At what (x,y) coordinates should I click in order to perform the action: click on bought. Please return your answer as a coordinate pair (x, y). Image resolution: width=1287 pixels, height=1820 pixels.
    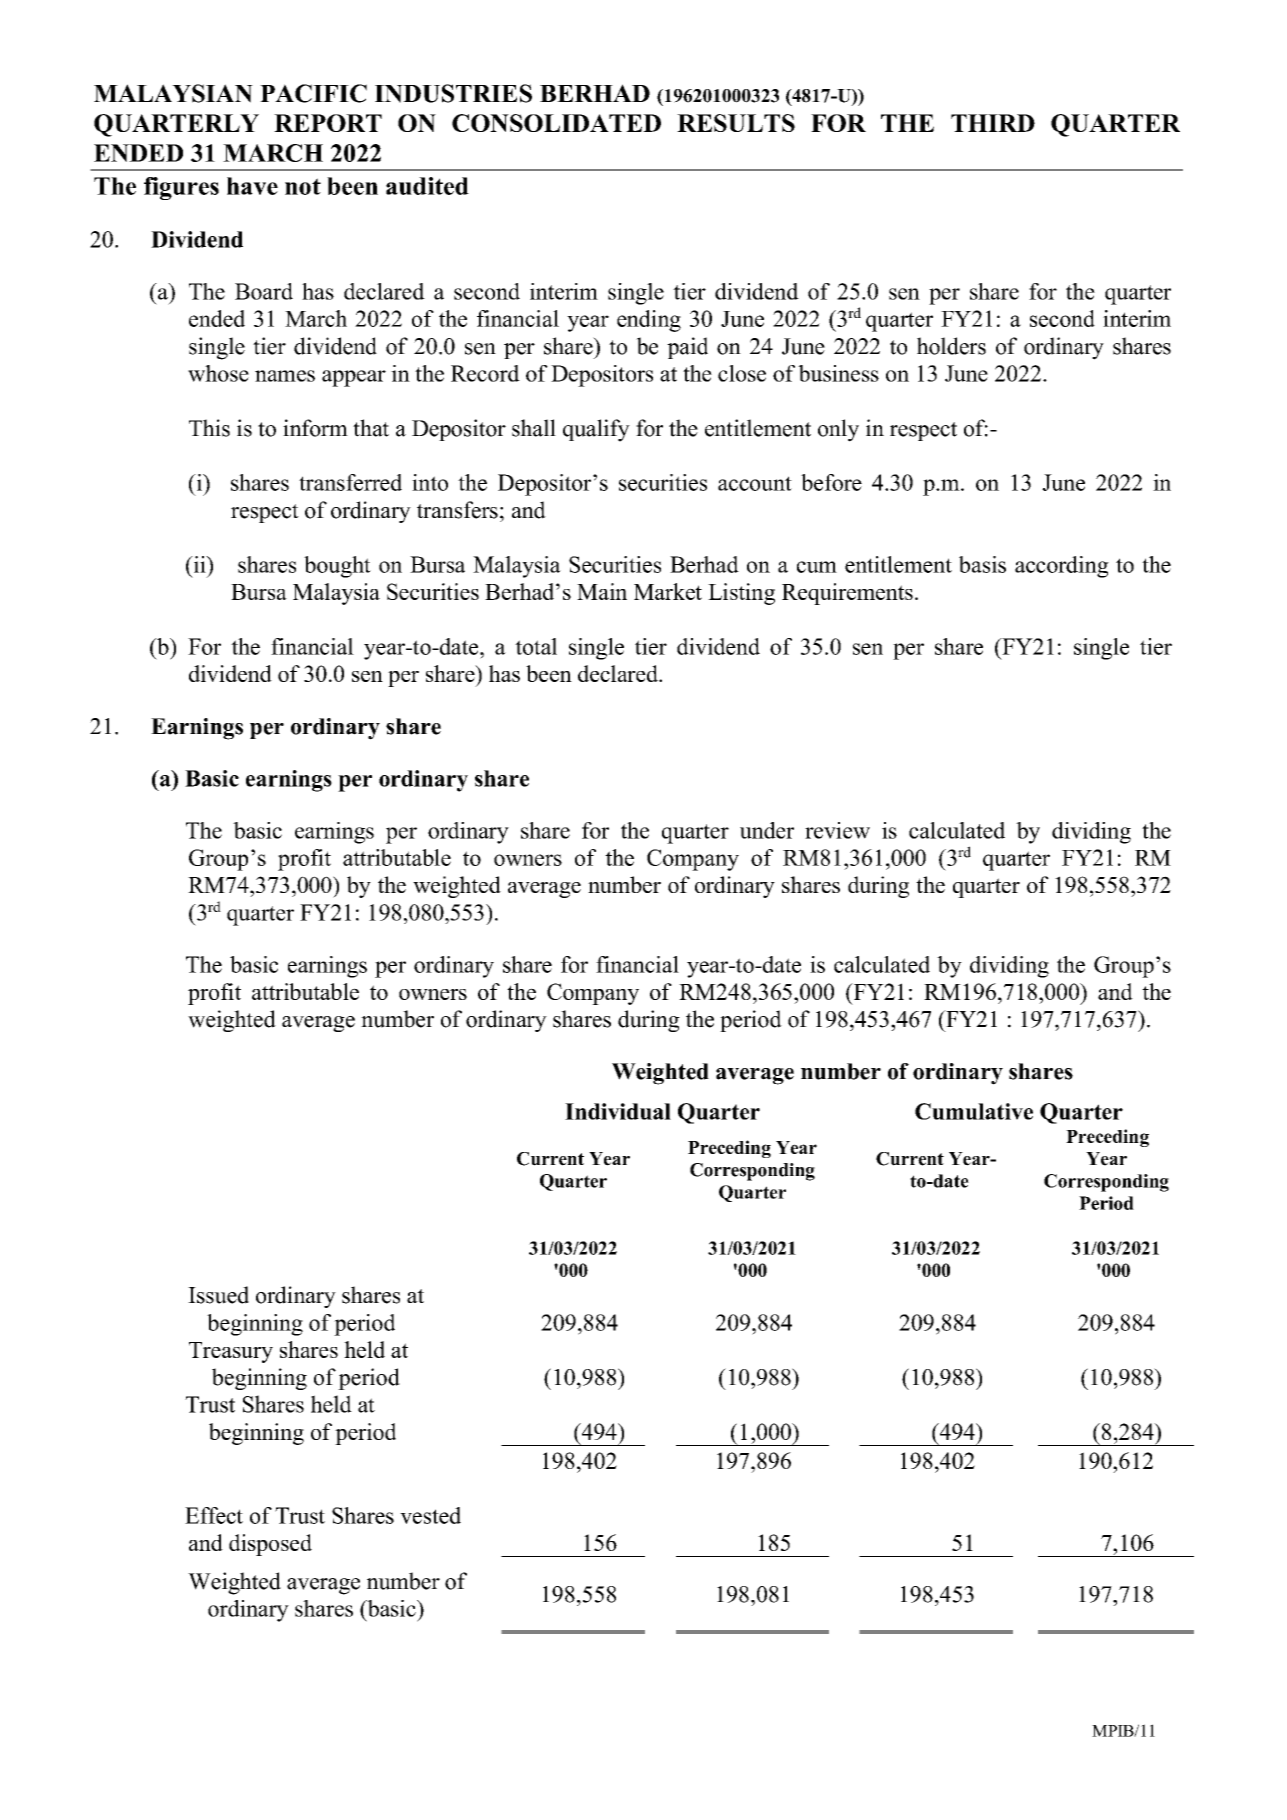
    Looking at the image, I should click on (337, 567).
